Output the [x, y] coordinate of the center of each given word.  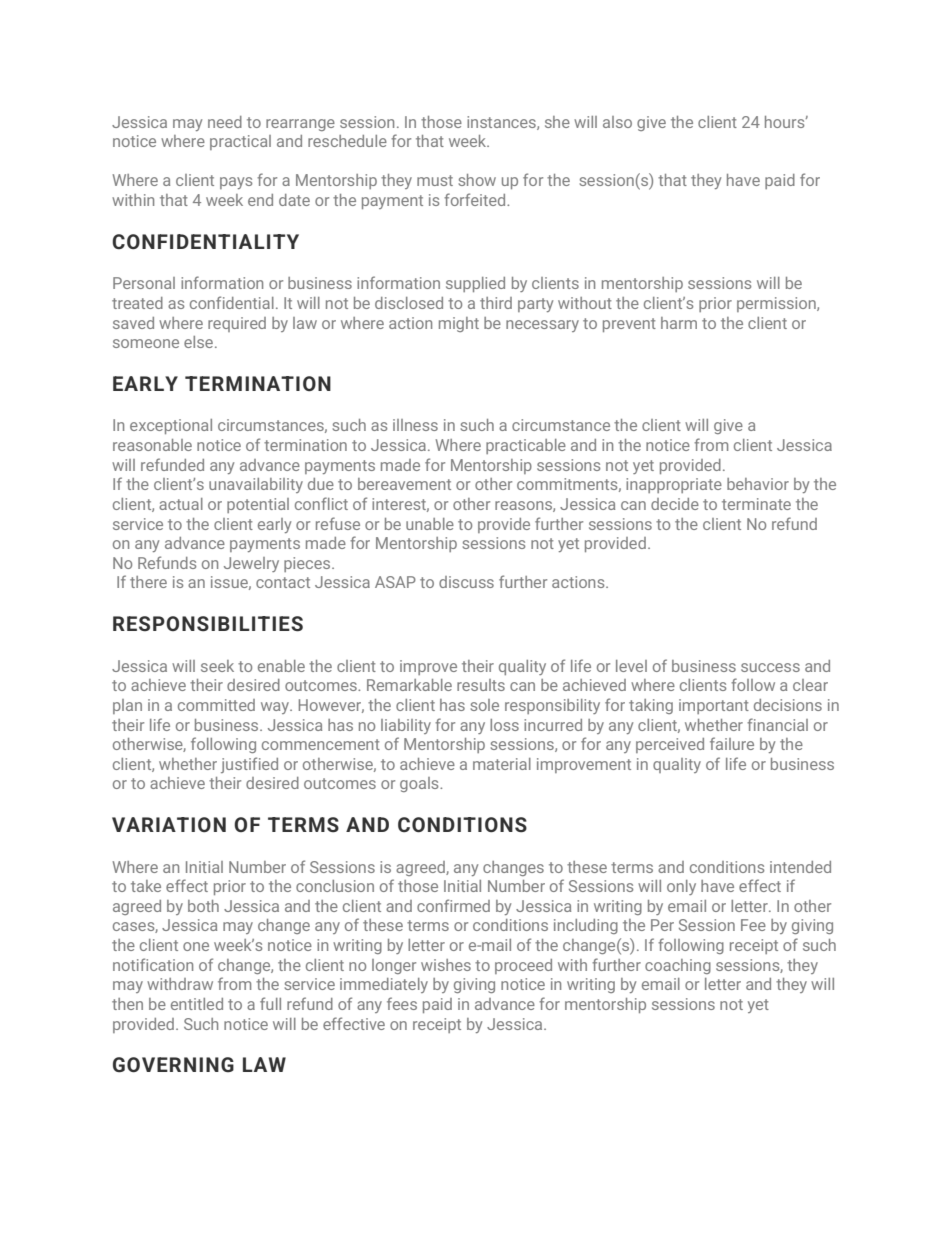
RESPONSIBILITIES [208, 624]
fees [402, 1003]
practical [240, 142]
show [477, 180]
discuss [466, 582]
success [770, 667]
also [617, 122]
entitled [197, 1004]
